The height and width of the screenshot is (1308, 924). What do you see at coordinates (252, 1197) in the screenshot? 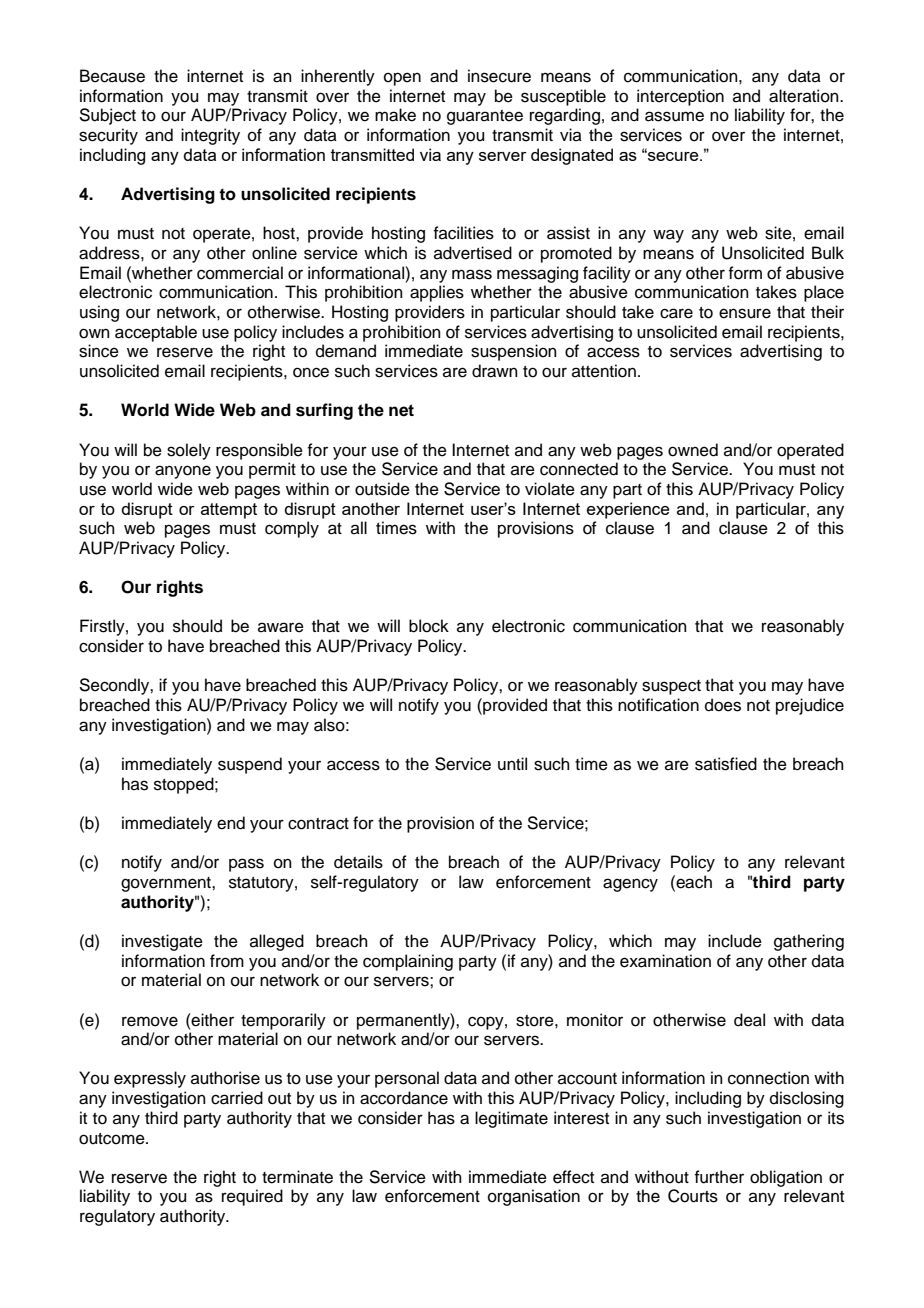
I see `required` at bounding box center [252, 1197].
